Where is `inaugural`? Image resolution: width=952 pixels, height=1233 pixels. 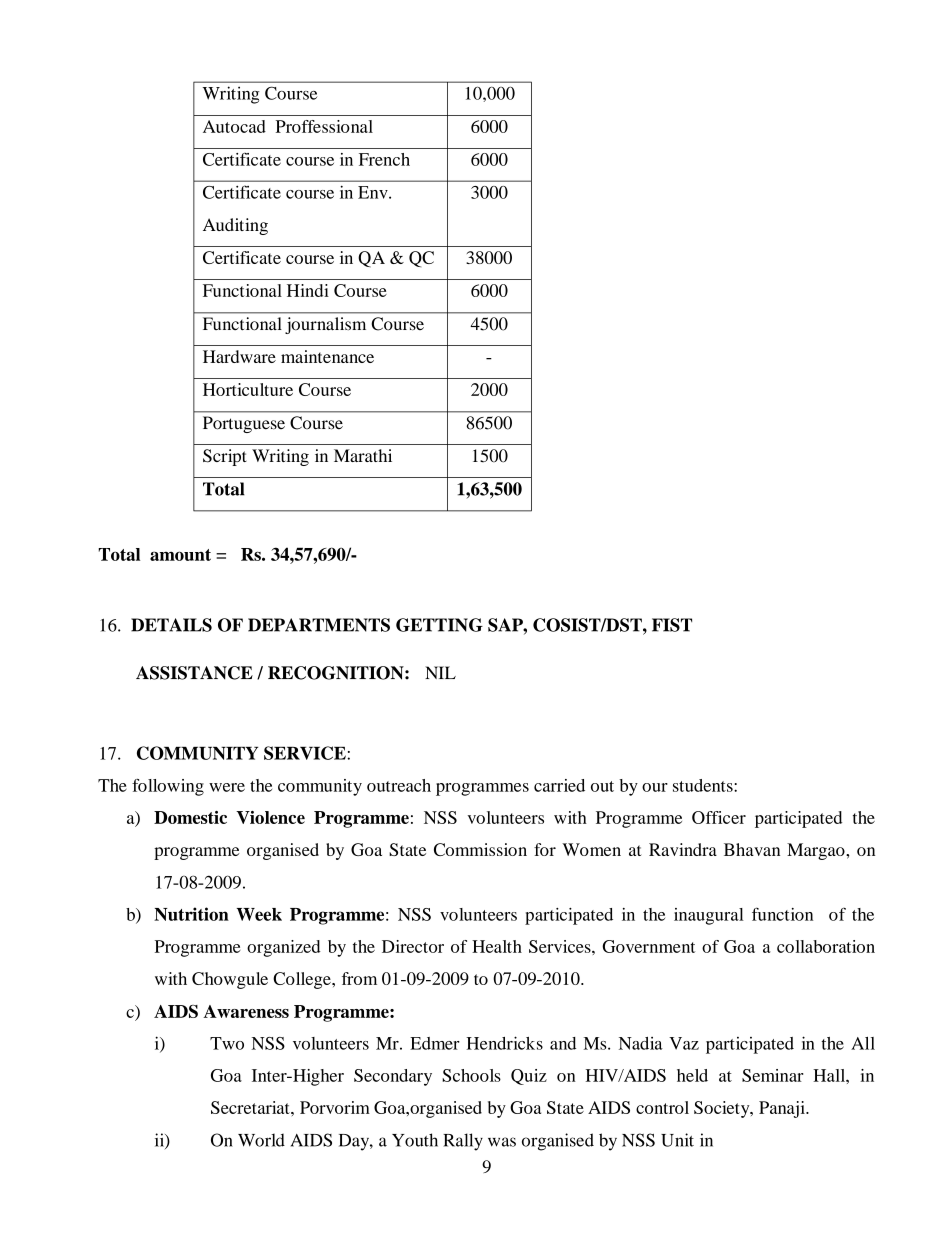 inaugural is located at coordinates (709, 916).
